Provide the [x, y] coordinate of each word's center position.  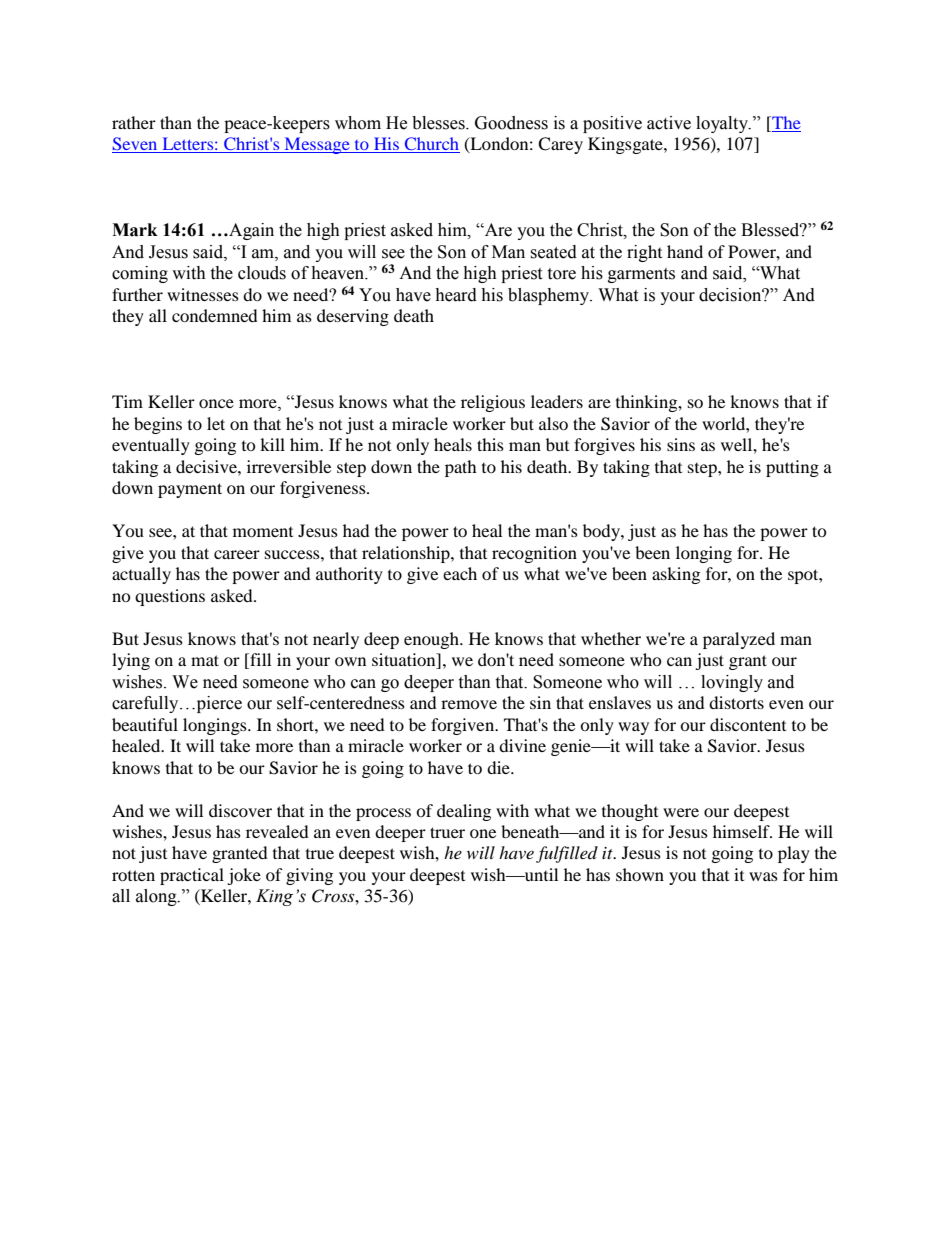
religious [493, 403]
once [216, 403]
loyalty [723, 124]
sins [681, 444]
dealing [464, 812]
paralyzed [739, 640]
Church [431, 145]
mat [205, 660]
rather [134, 122]
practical [192, 876]
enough [432, 640]
